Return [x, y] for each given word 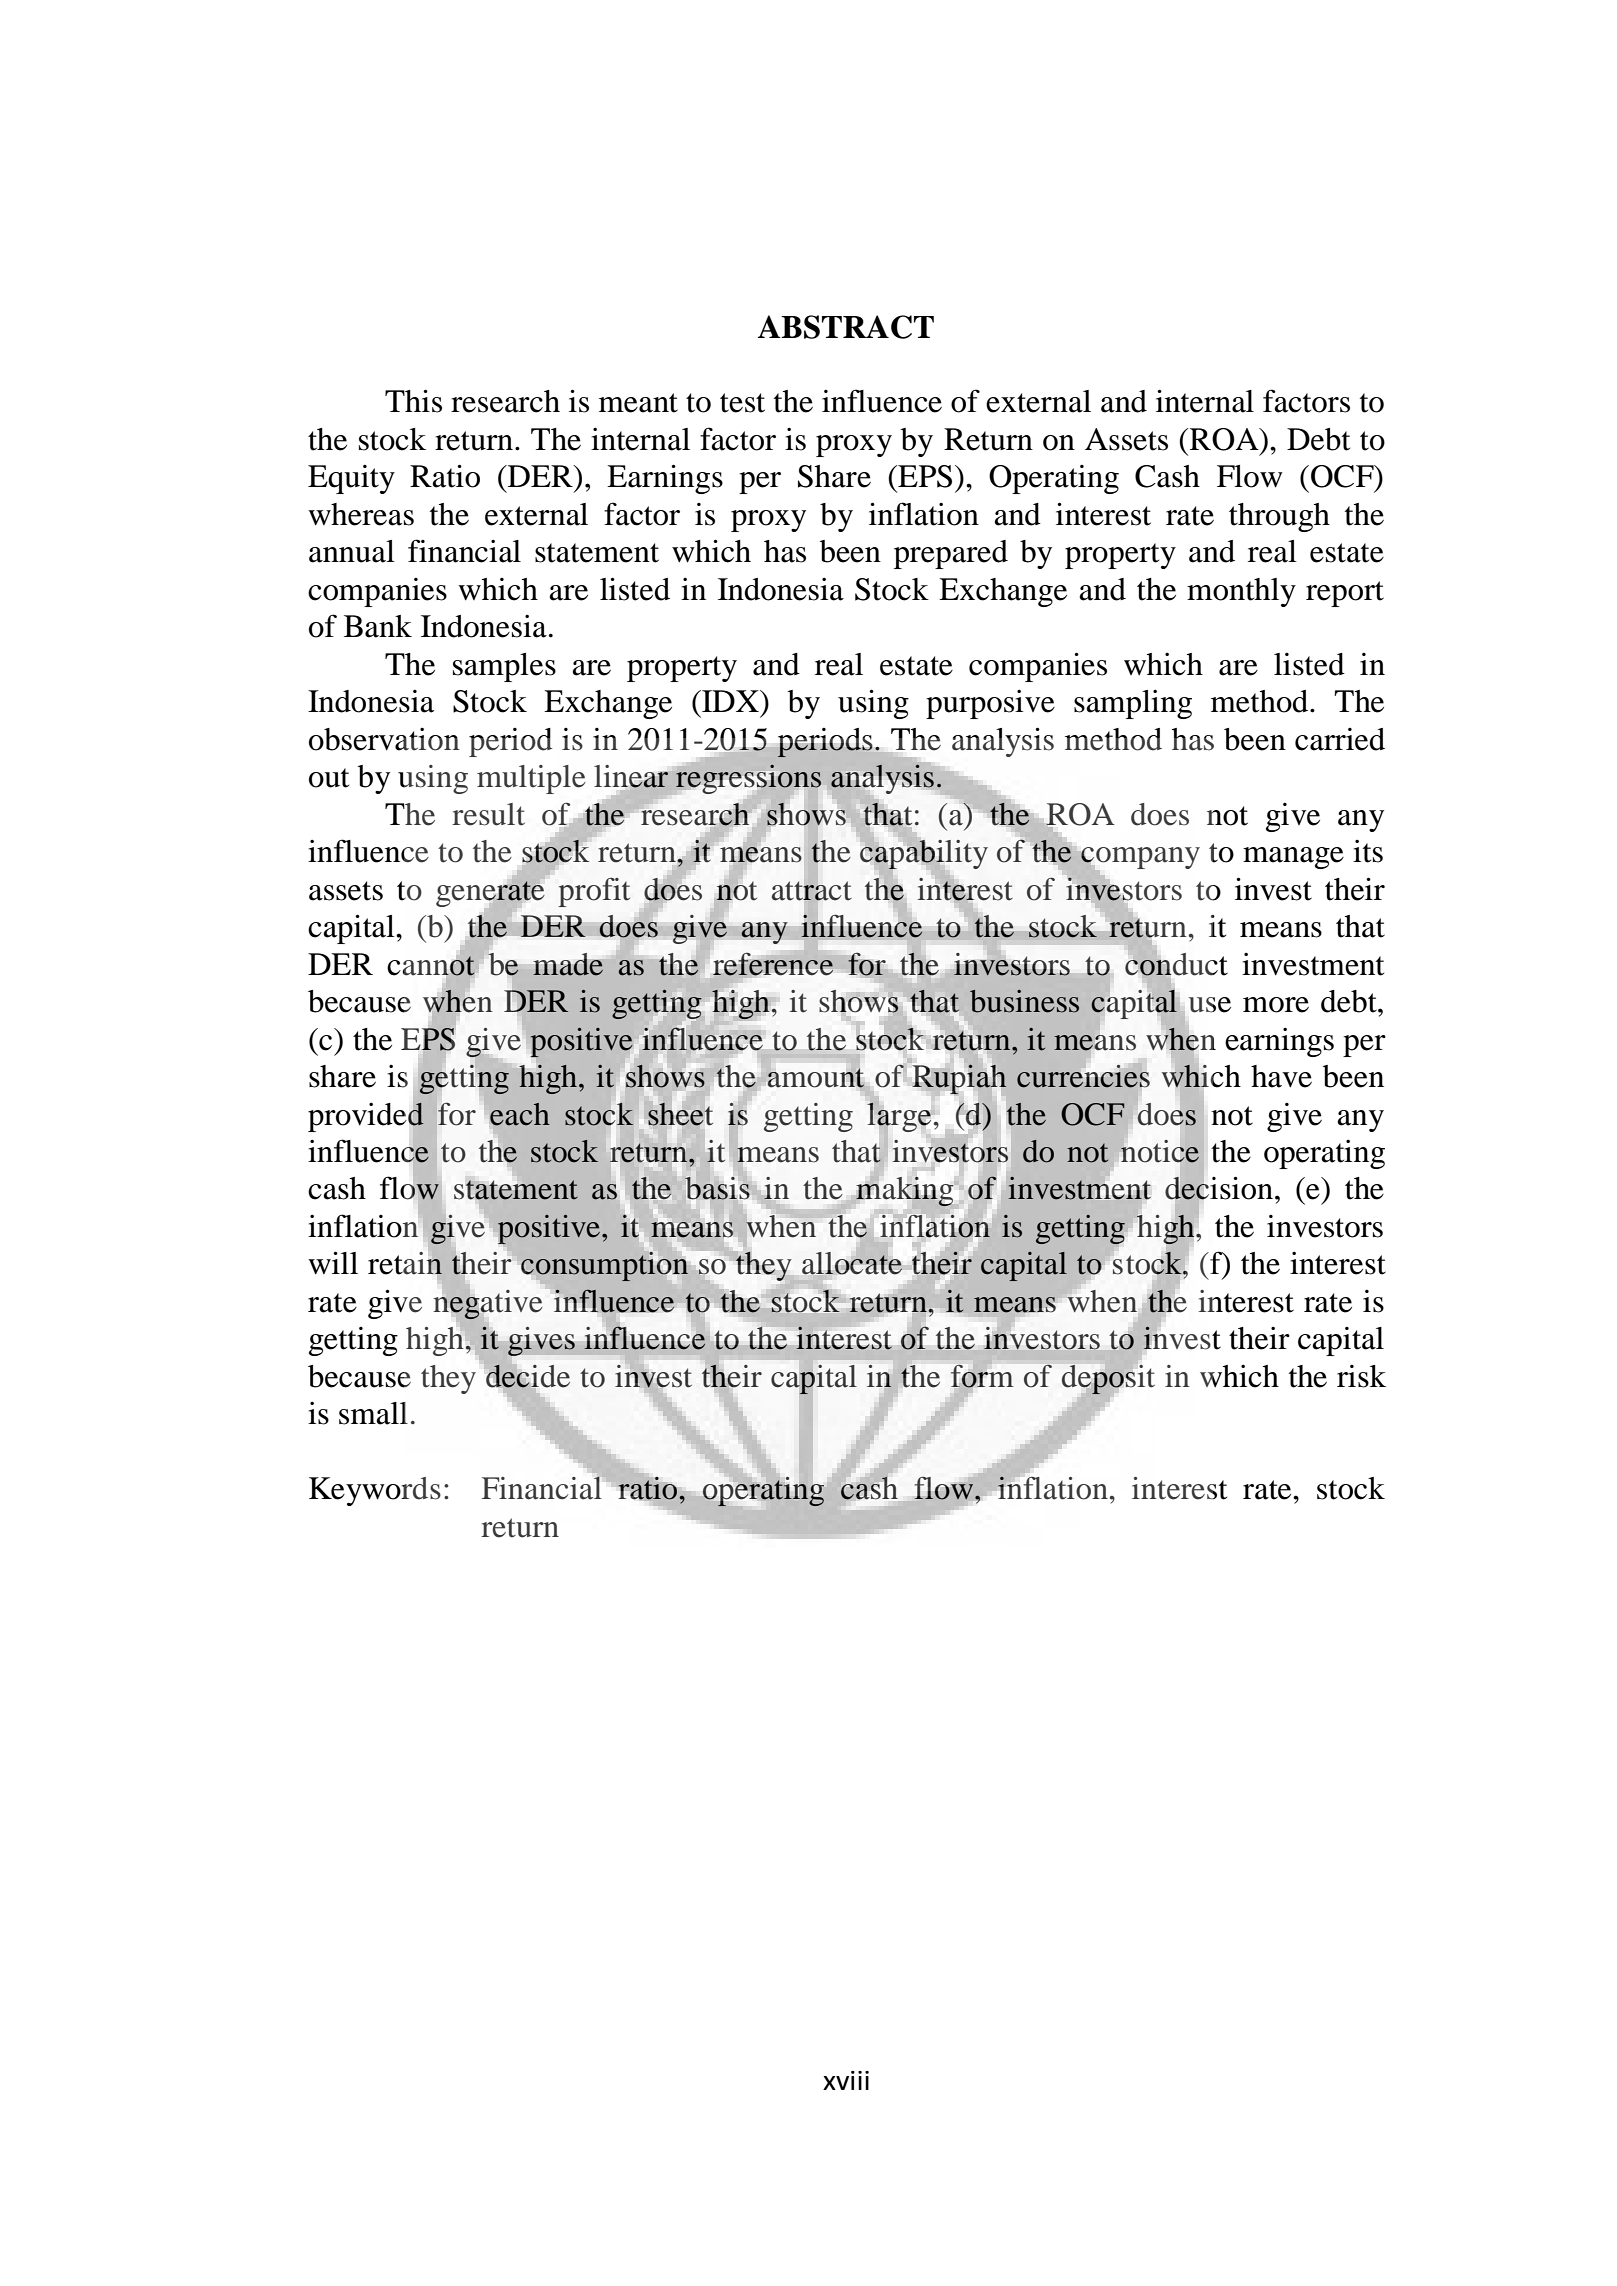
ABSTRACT [846, 327]
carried [1340, 739]
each [519, 1115]
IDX [730, 701]
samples [504, 667]
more [1276, 1005]
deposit [1108, 1379]
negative [488, 1304]
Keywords [375, 1491]
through [1279, 517]
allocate [852, 1263]
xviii [846, 2080]
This [413, 401]
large [900, 1117]
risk [1361, 1376]
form [982, 1376]
